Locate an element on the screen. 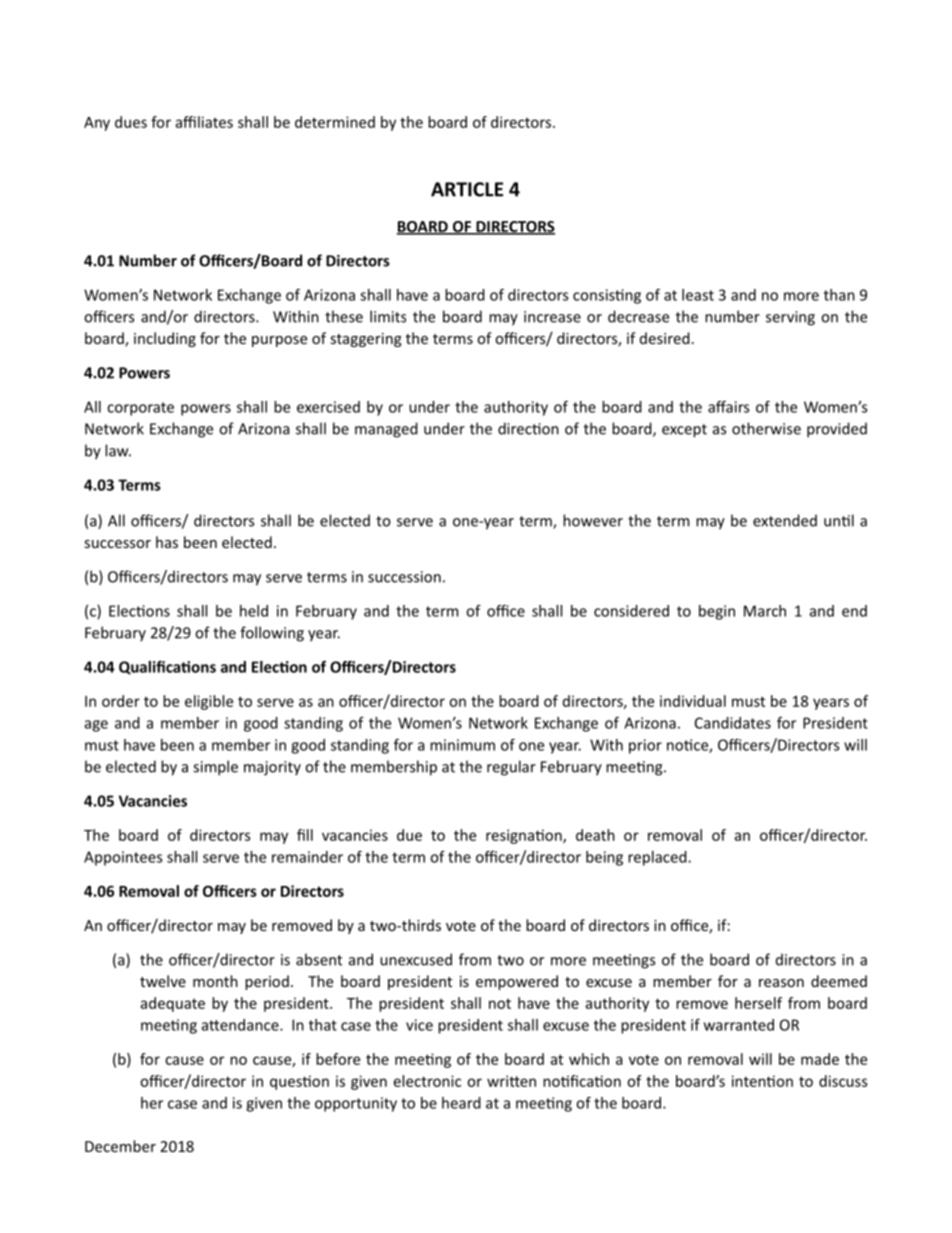 The width and height of the screenshot is (952, 1233). Candidates is located at coordinates (733, 723).
